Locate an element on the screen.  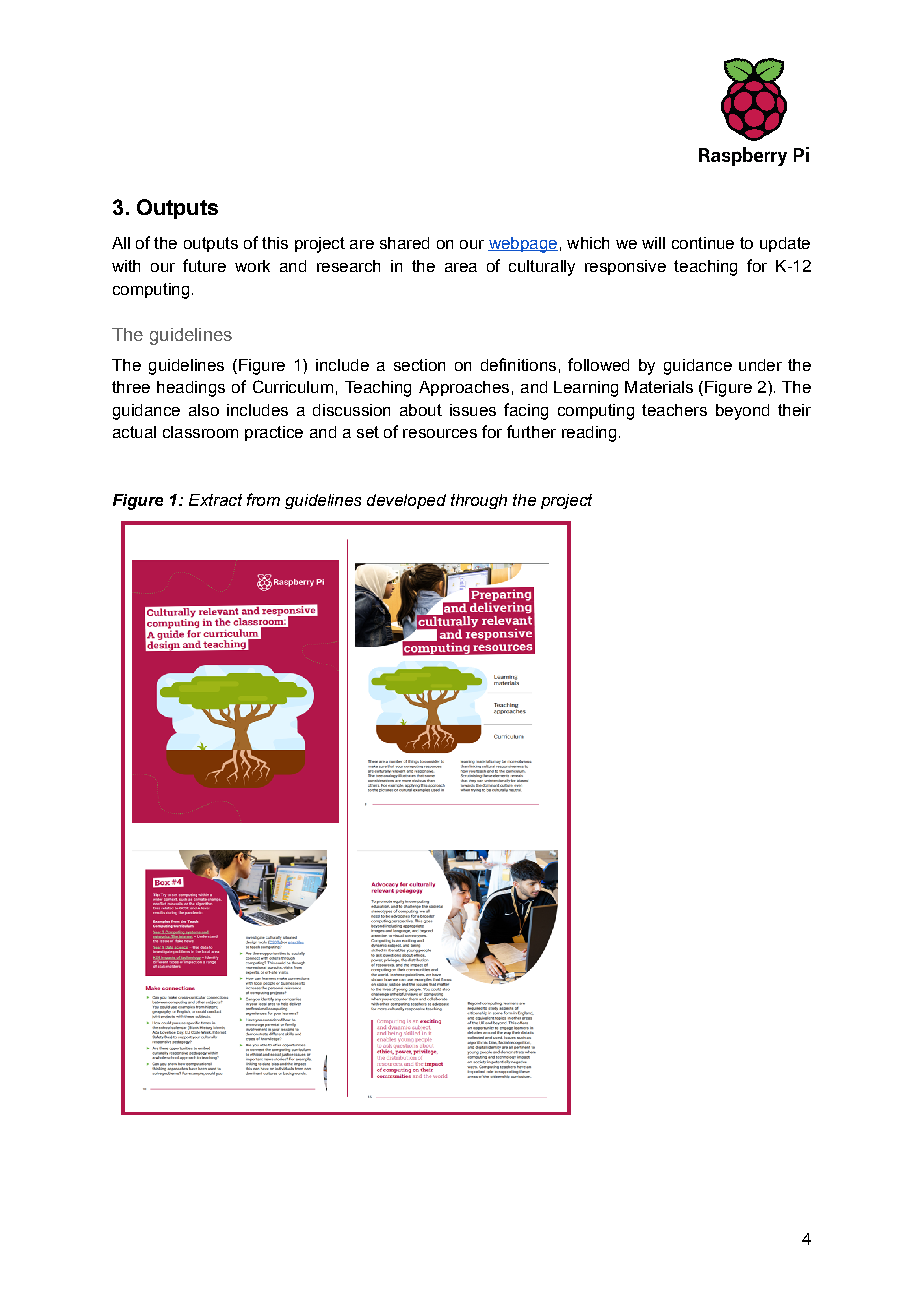
Approaches is located at coordinates (464, 388).
